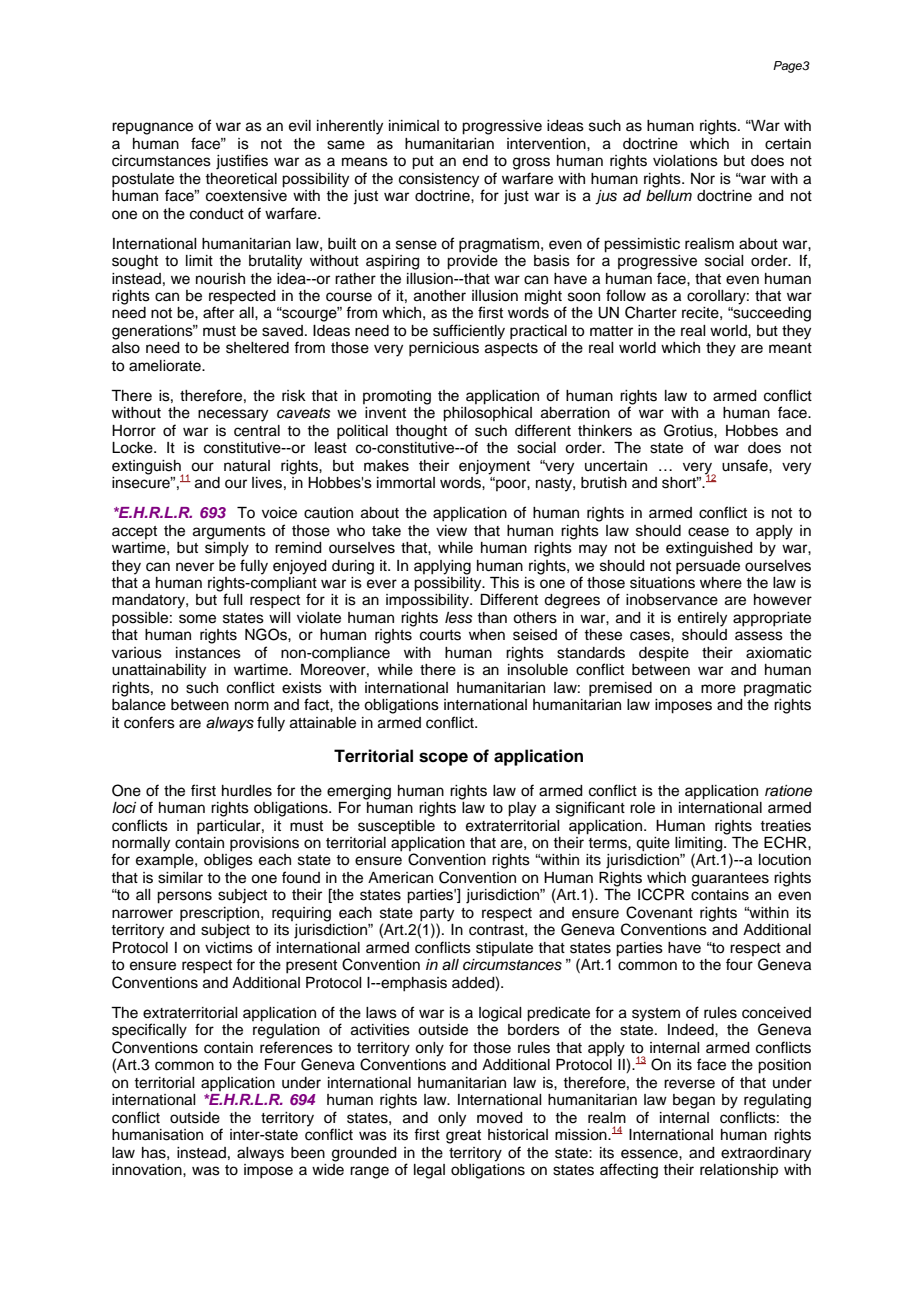 The height and width of the page is (1308, 924). What do you see at coordinates (437, 916) in the page?
I see `party` at bounding box center [437, 916].
